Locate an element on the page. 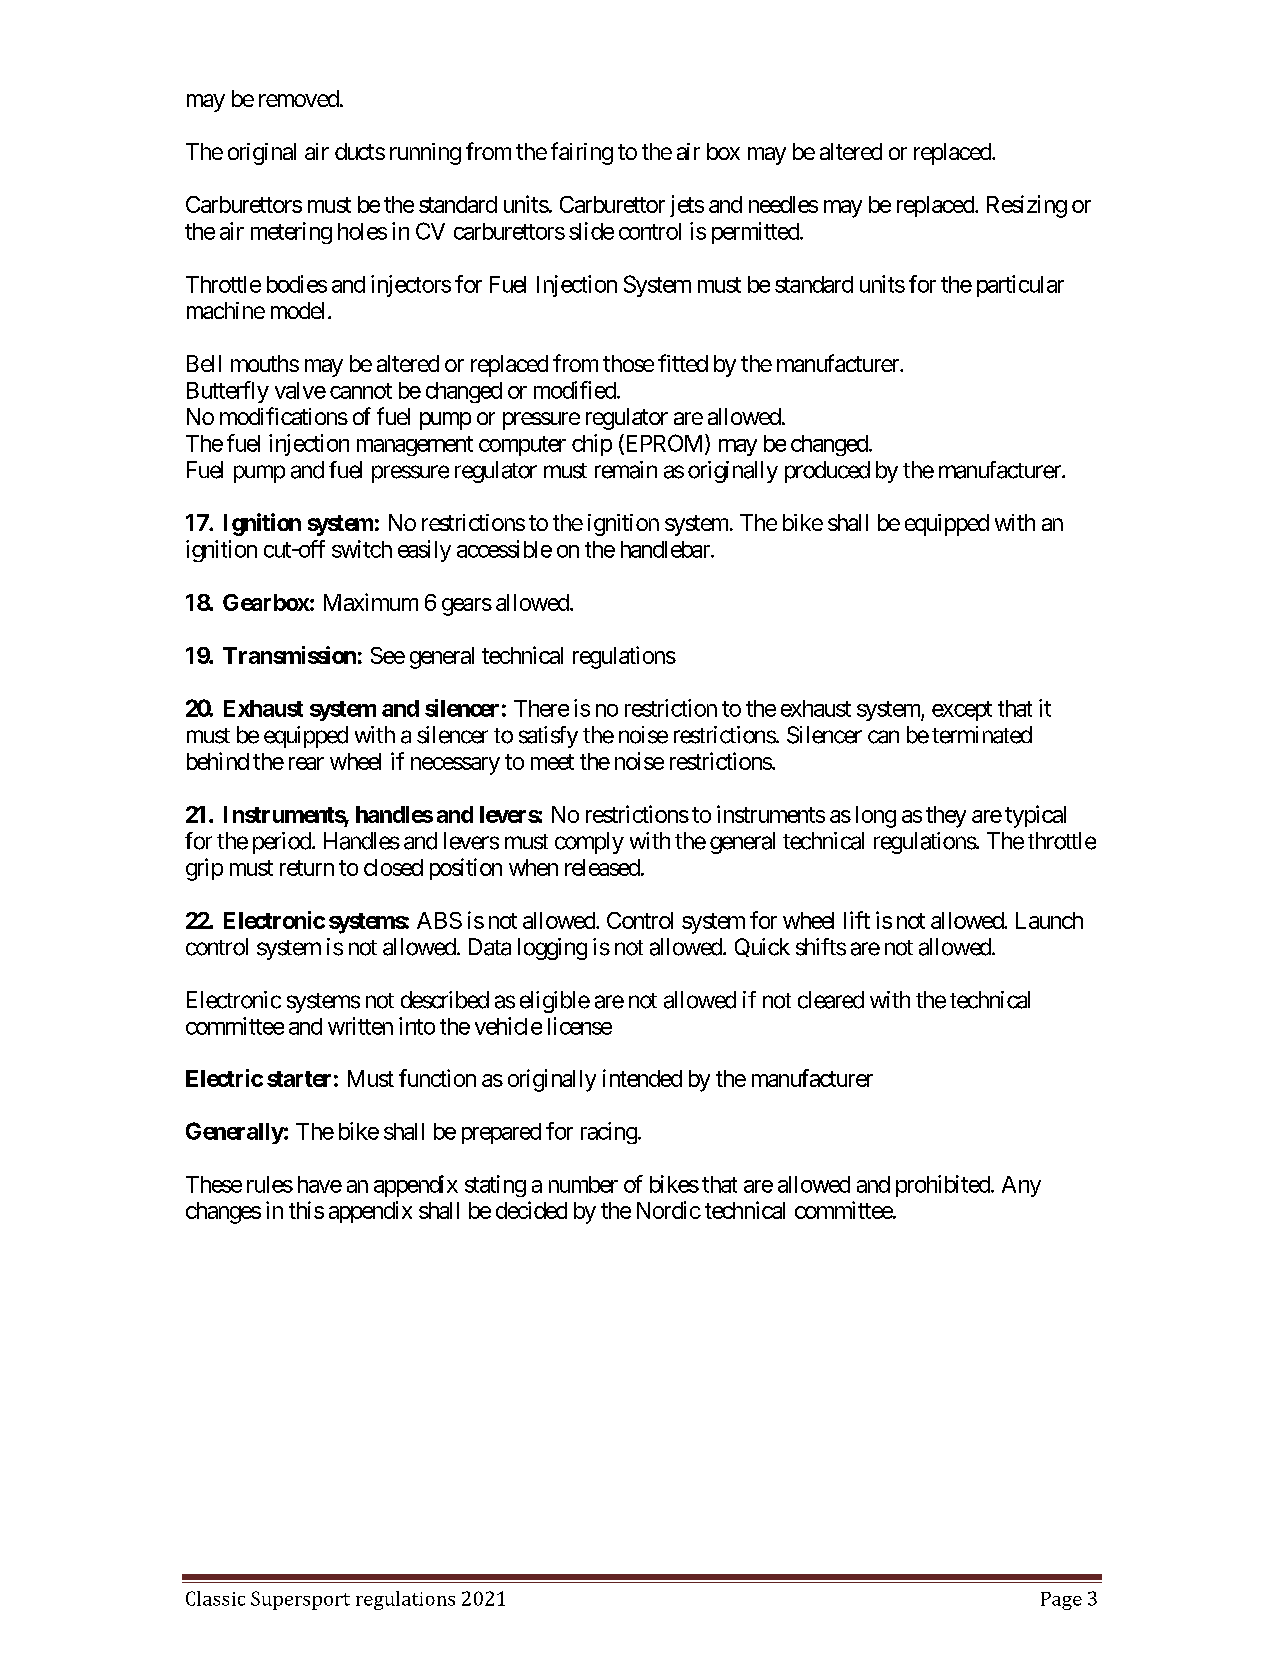  return is located at coordinates (307, 868).
